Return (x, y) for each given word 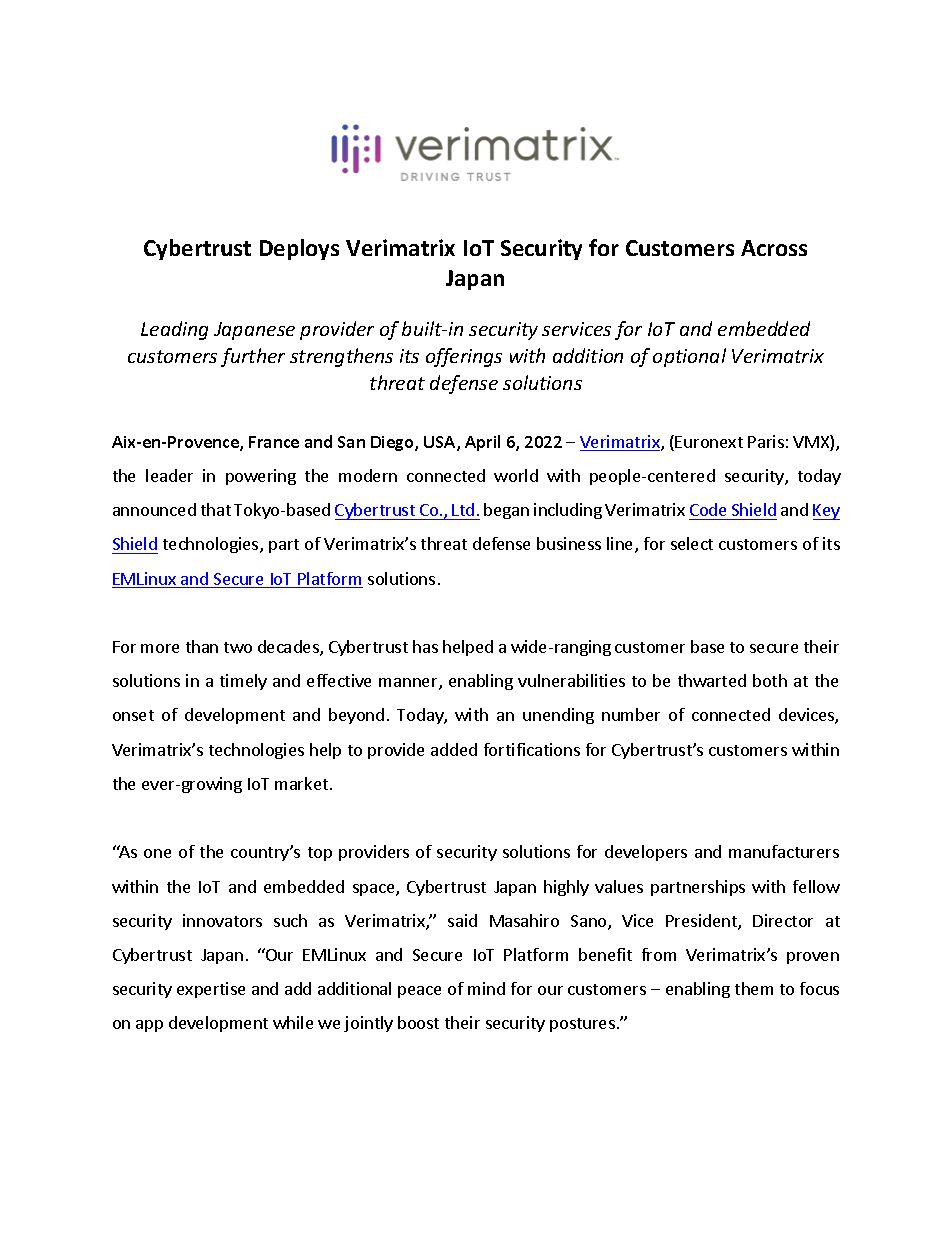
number (631, 714)
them (754, 988)
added (454, 749)
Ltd (463, 509)
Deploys (299, 249)
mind (486, 988)
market (303, 783)
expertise (211, 990)
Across (774, 248)
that (216, 509)
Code (708, 509)
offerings (464, 357)
